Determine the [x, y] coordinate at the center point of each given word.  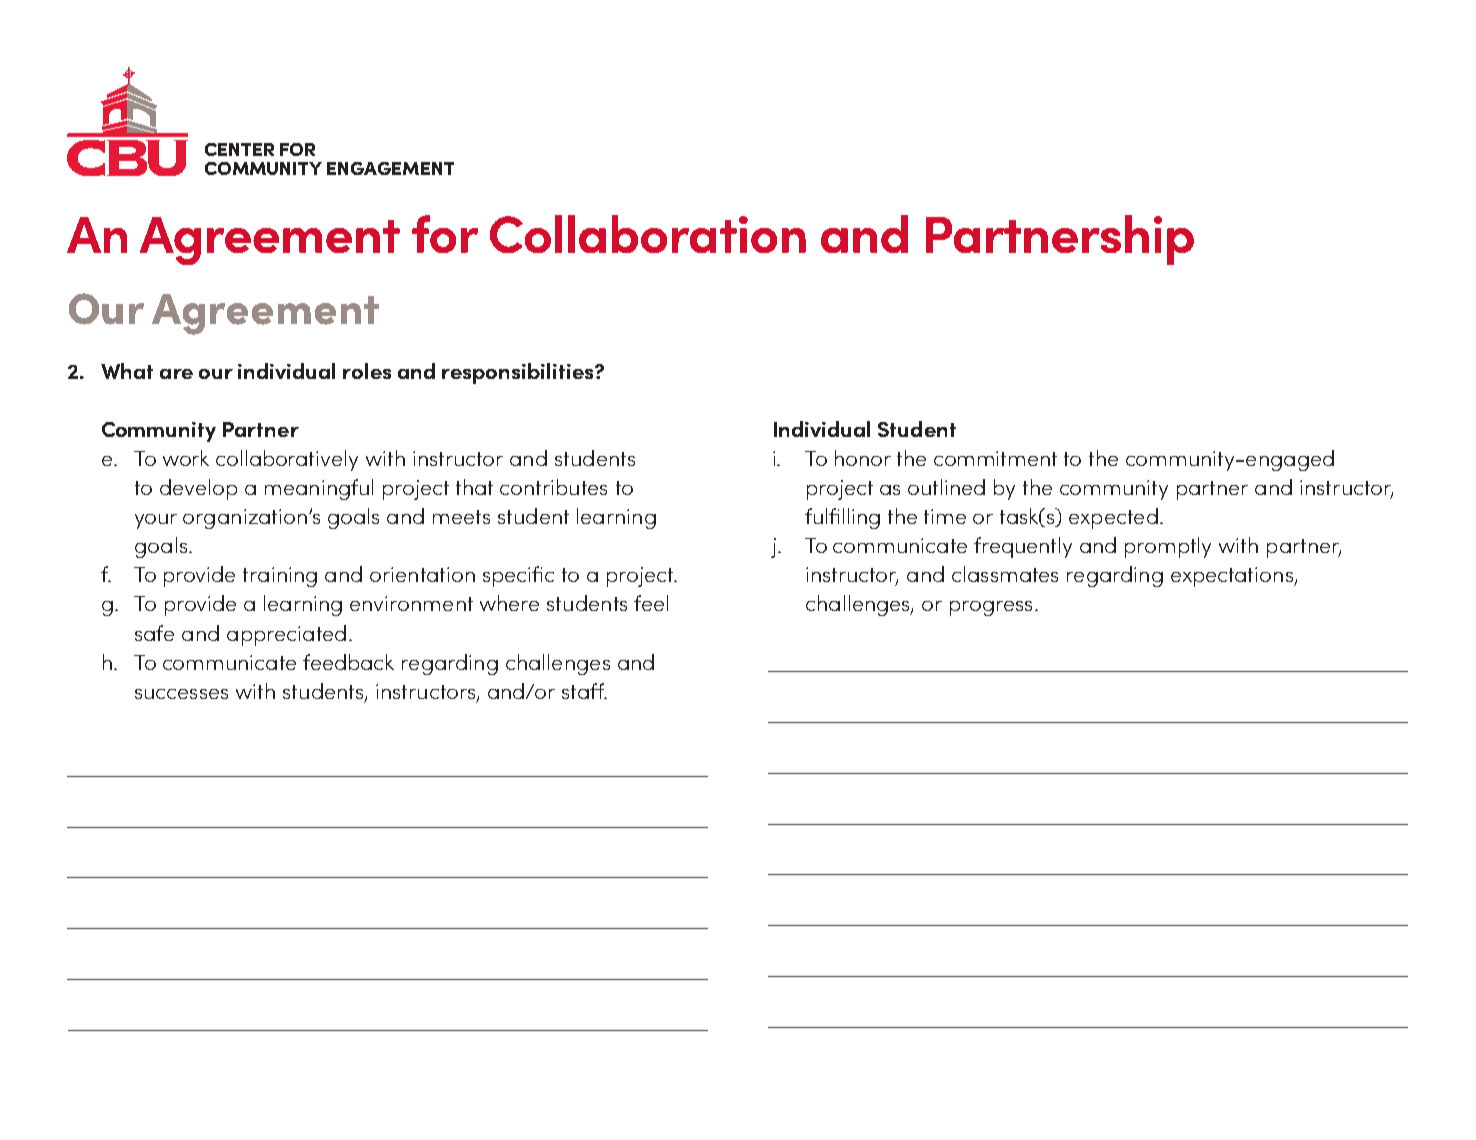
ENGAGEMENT [390, 168]
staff [584, 691]
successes [181, 694]
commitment [995, 458]
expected [1113, 518]
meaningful [319, 489]
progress [991, 608]
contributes [553, 487]
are [176, 374]
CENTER [239, 149]
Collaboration [648, 234]
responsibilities [519, 373]
